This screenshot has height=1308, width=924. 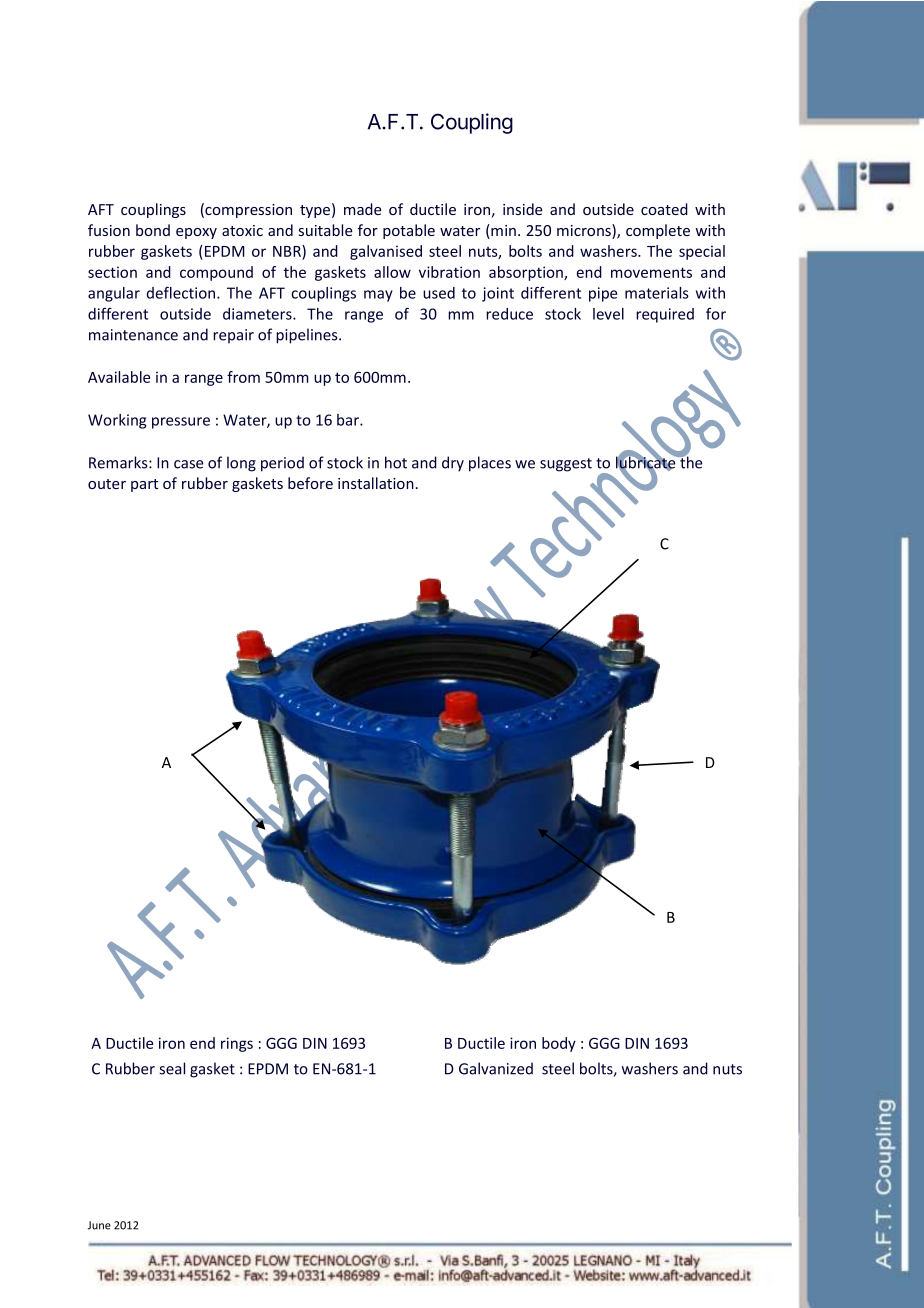 What do you see at coordinates (144, 485) in the screenshot?
I see `part` at bounding box center [144, 485].
